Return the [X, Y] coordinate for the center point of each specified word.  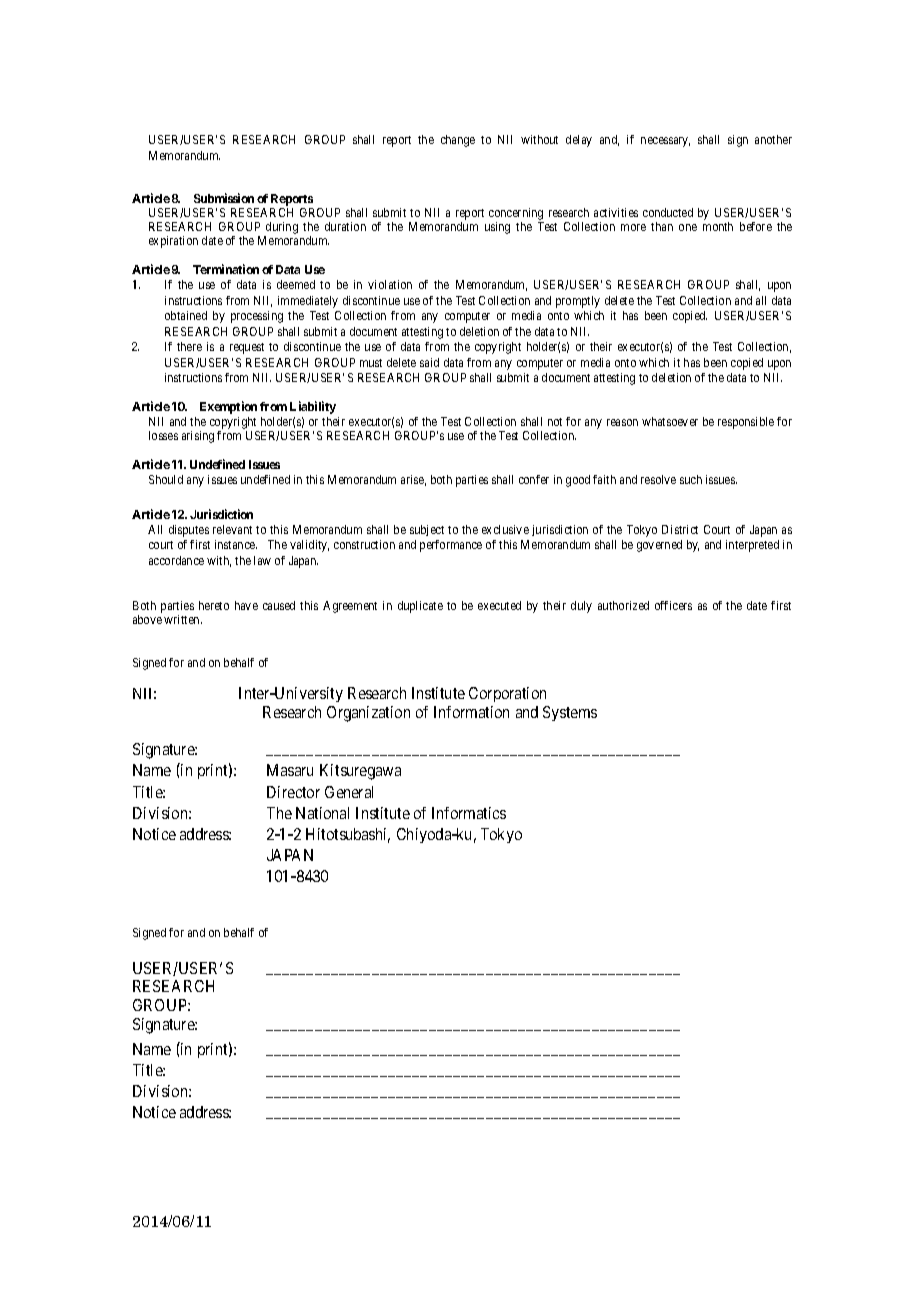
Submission [224, 198]
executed [499, 605]
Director [293, 792]
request [247, 348]
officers [673, 605]
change [458, 141]
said [429, 362]
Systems [570, 713]
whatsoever [670, 421]
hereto [214, 605]
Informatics [469, 813]
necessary [665, 142]
